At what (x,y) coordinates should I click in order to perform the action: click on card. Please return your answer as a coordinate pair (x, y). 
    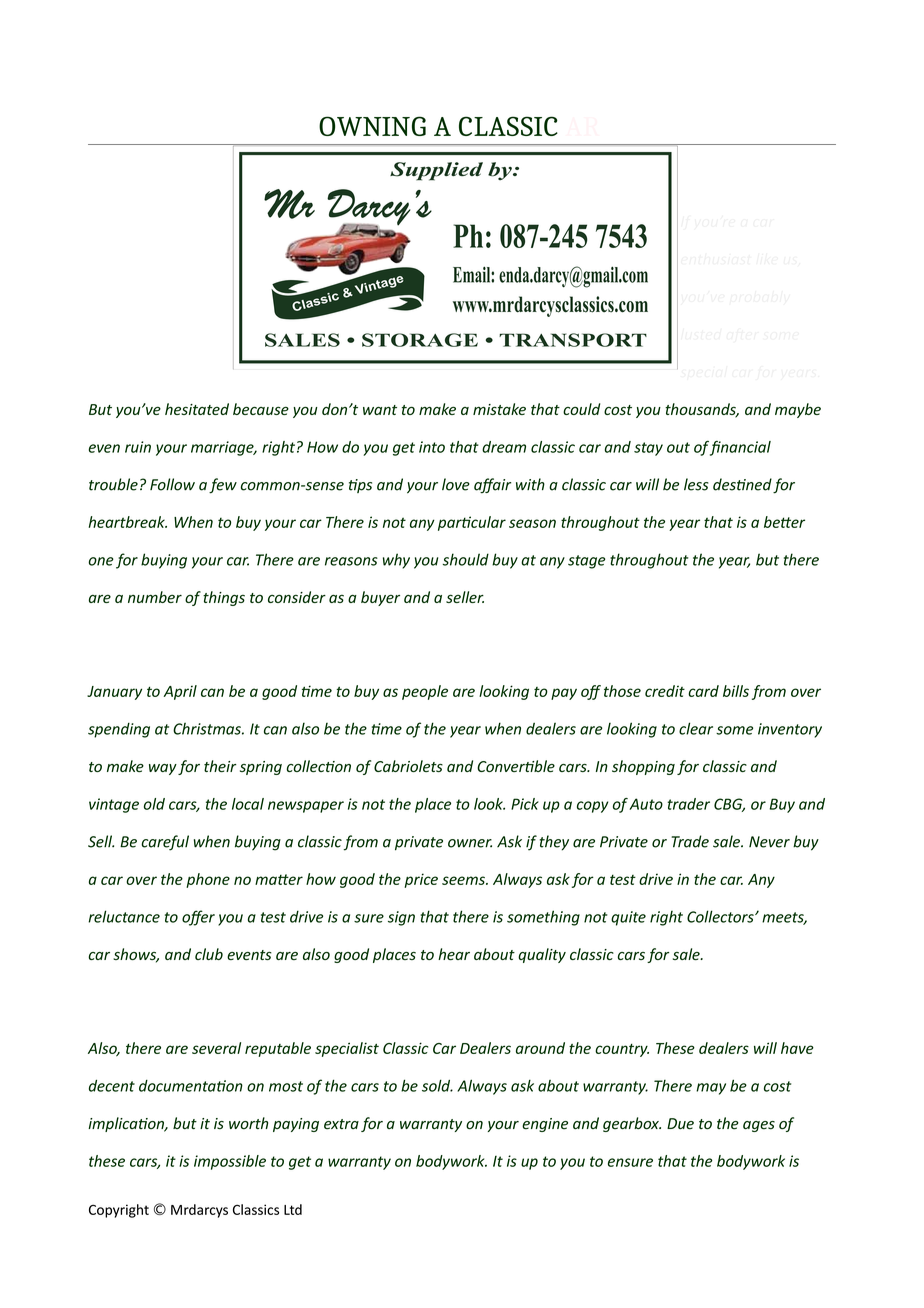
    Looking at the image, I should click on (703, 691).
